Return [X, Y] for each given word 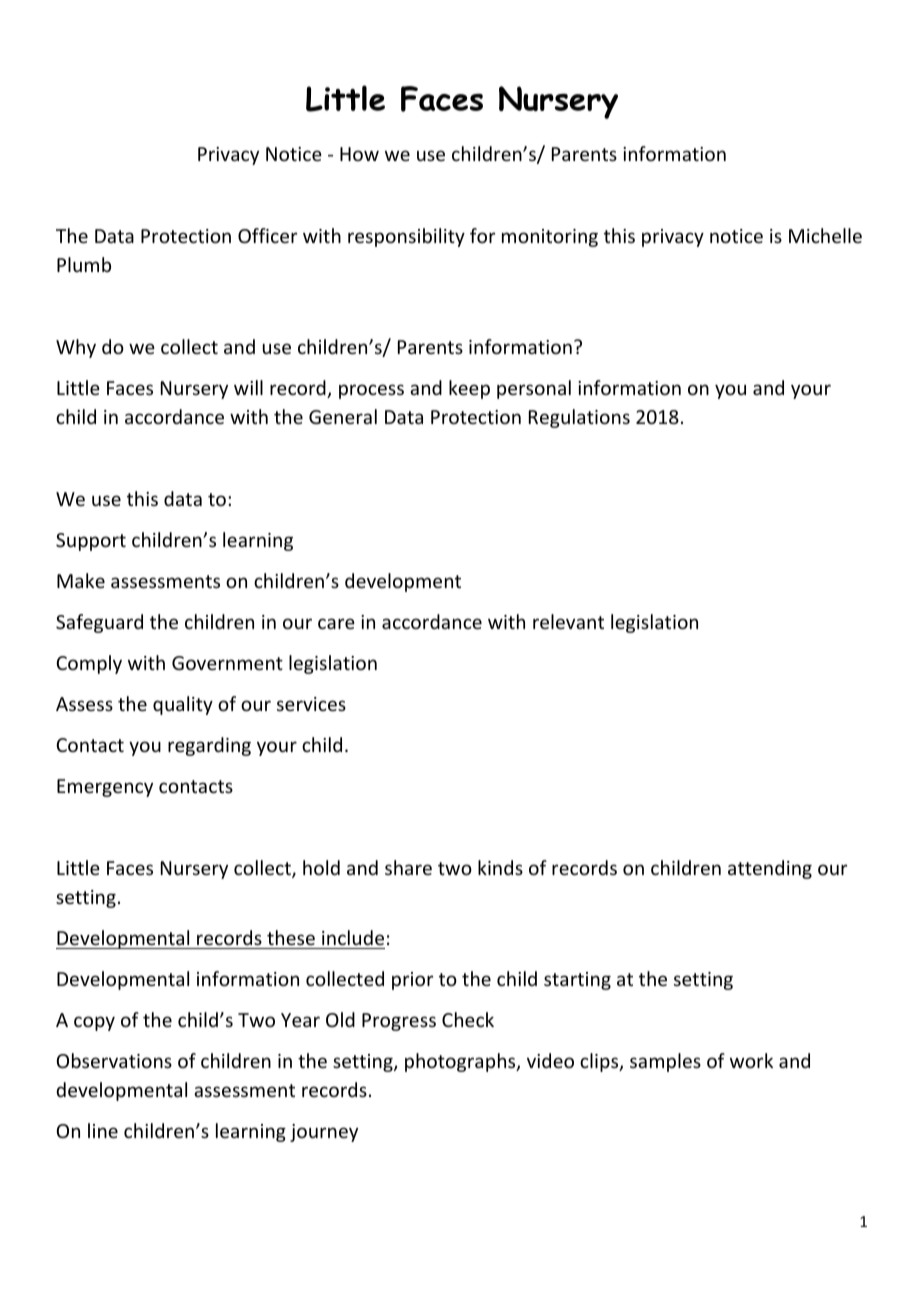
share [408, 867]
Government [227, 663]
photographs [461, 1062]
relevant [568, 621]
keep [469, 389]
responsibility [406, 237]
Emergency [105, 788]
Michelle [825, 235]
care [336, 623]
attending [770, 869]
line [103, 1130]
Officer [267, 235]
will [248, 387]
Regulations [579, 418]
